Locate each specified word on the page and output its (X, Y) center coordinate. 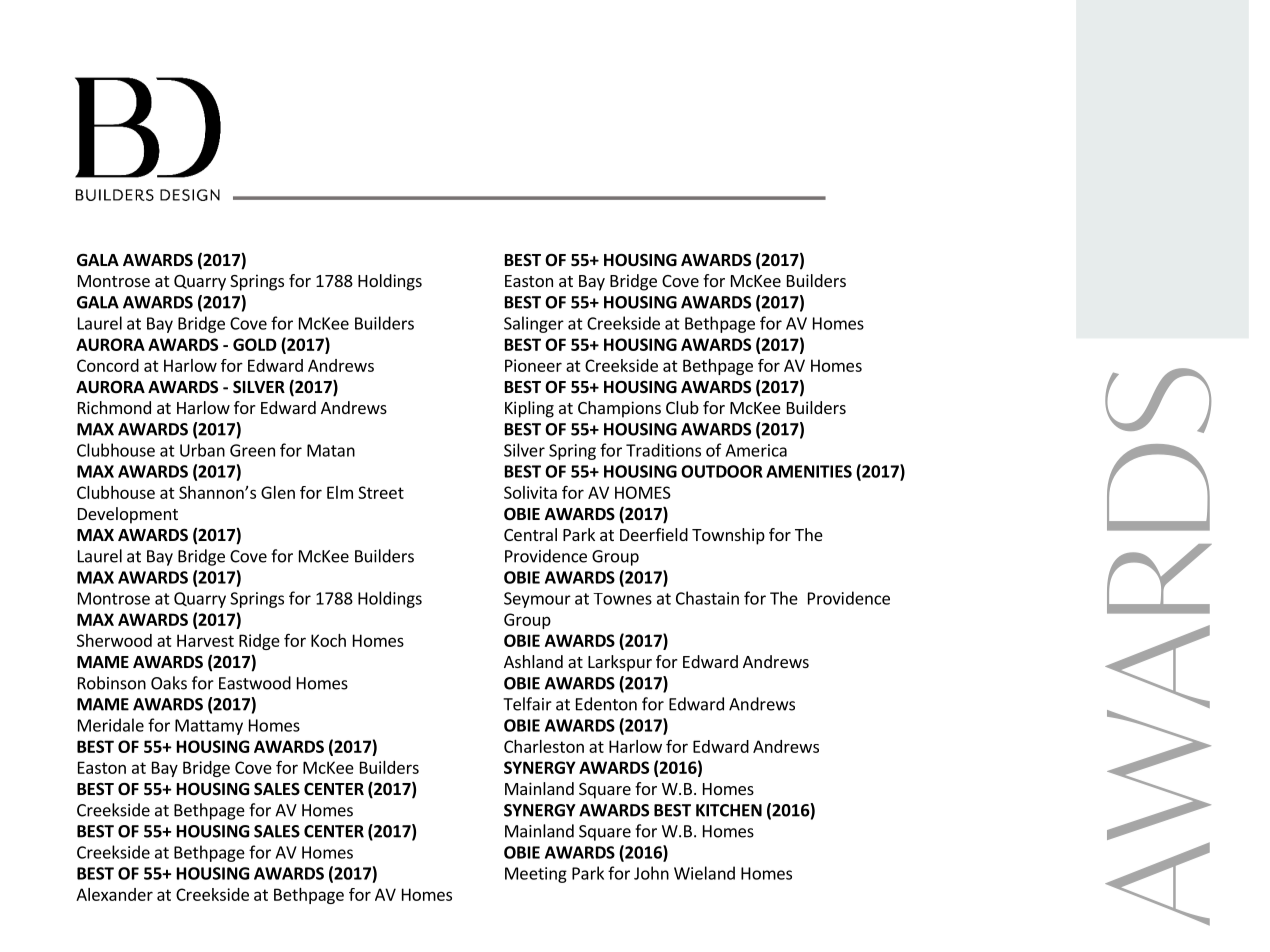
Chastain (707, 598)
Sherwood (114, 640)
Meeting (536, 875)
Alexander (114, 894)
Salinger (534, 324)
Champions (619, 409)
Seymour (537, 600)
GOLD (255, 344)
